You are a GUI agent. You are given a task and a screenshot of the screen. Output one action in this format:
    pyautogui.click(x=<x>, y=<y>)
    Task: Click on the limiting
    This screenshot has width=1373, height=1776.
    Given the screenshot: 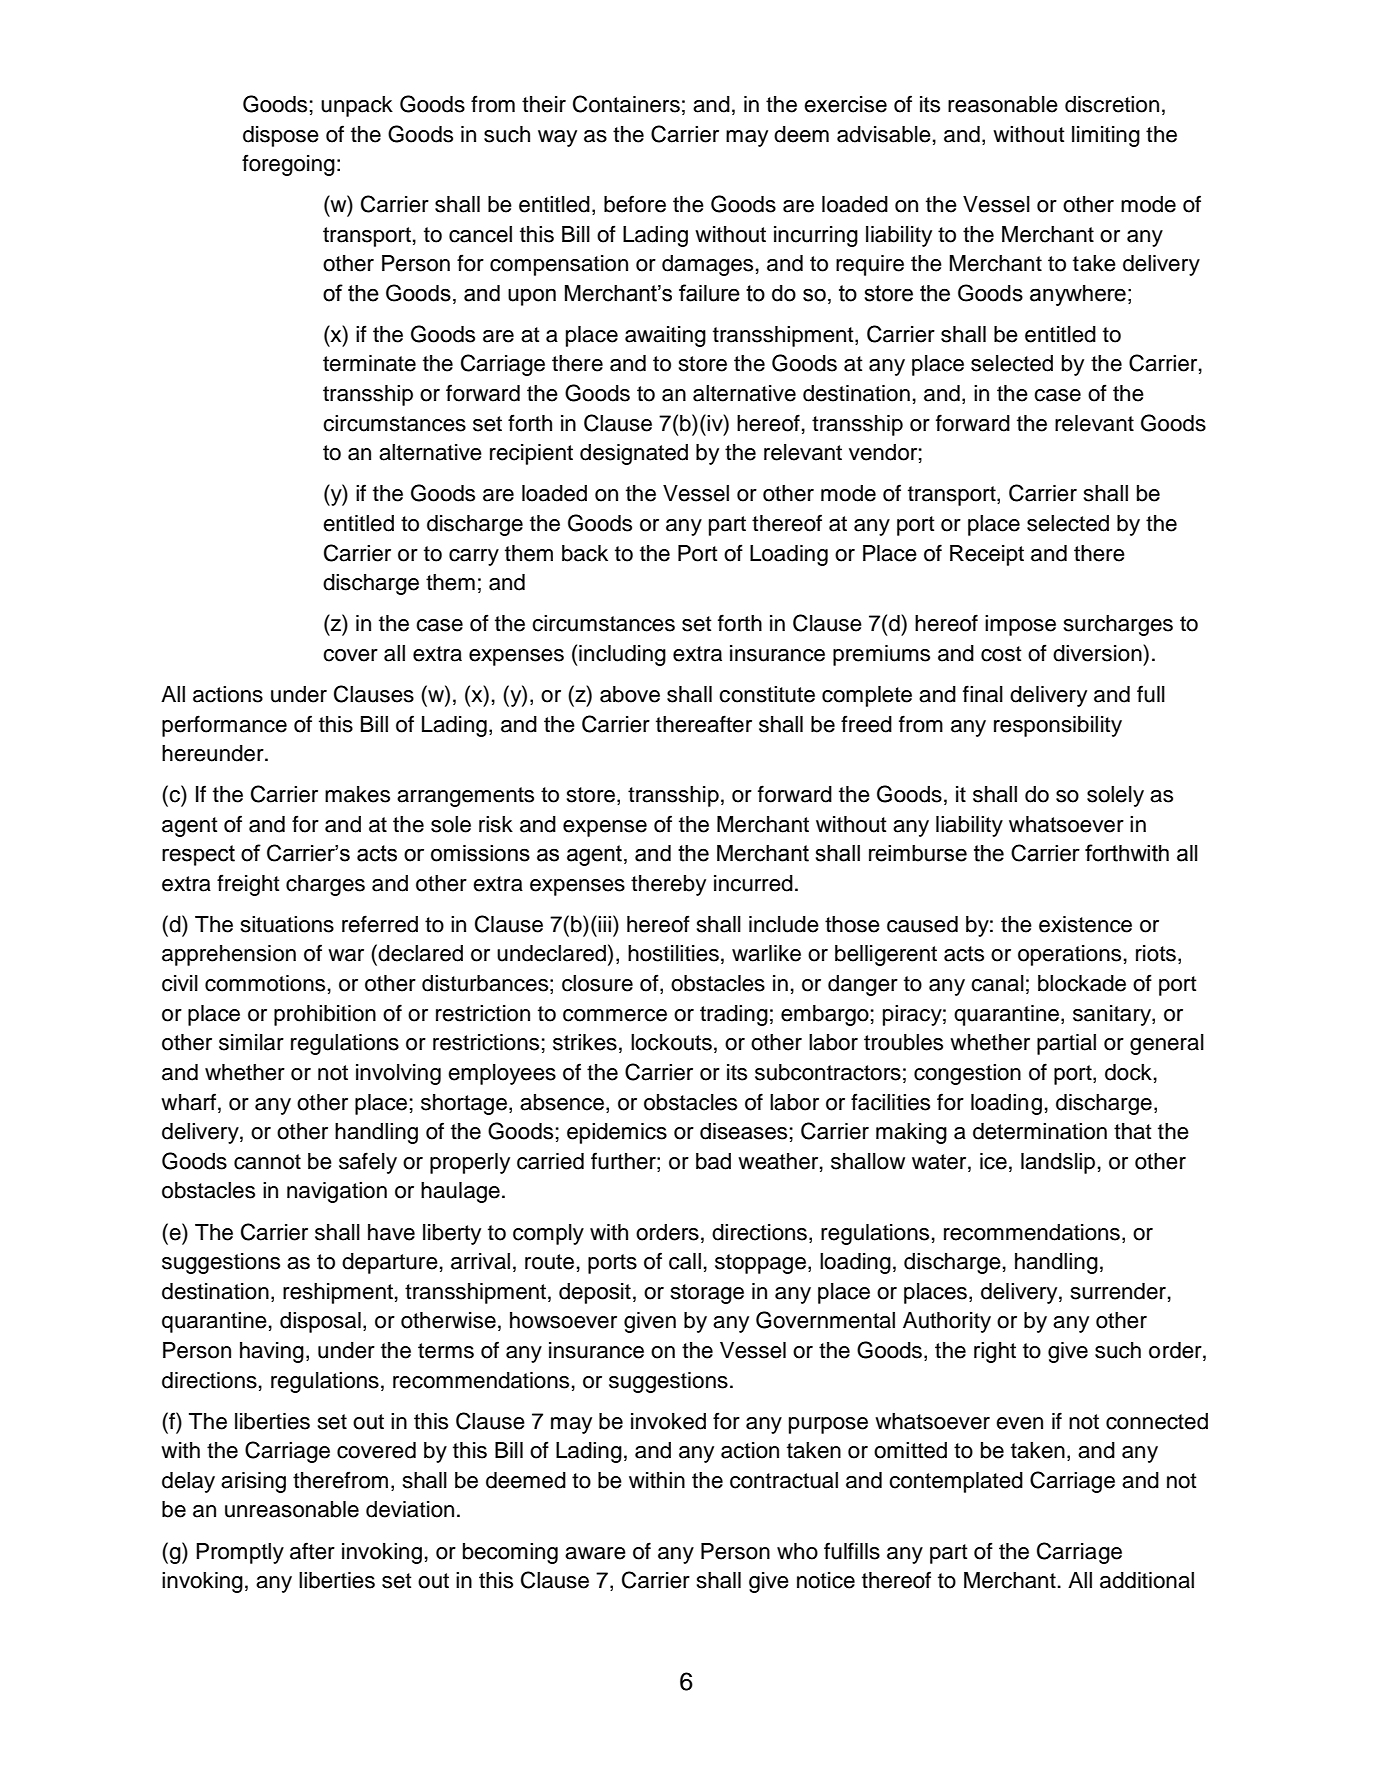 What is the action you would take?
    pyautogui.click(x=1106, y=136)
